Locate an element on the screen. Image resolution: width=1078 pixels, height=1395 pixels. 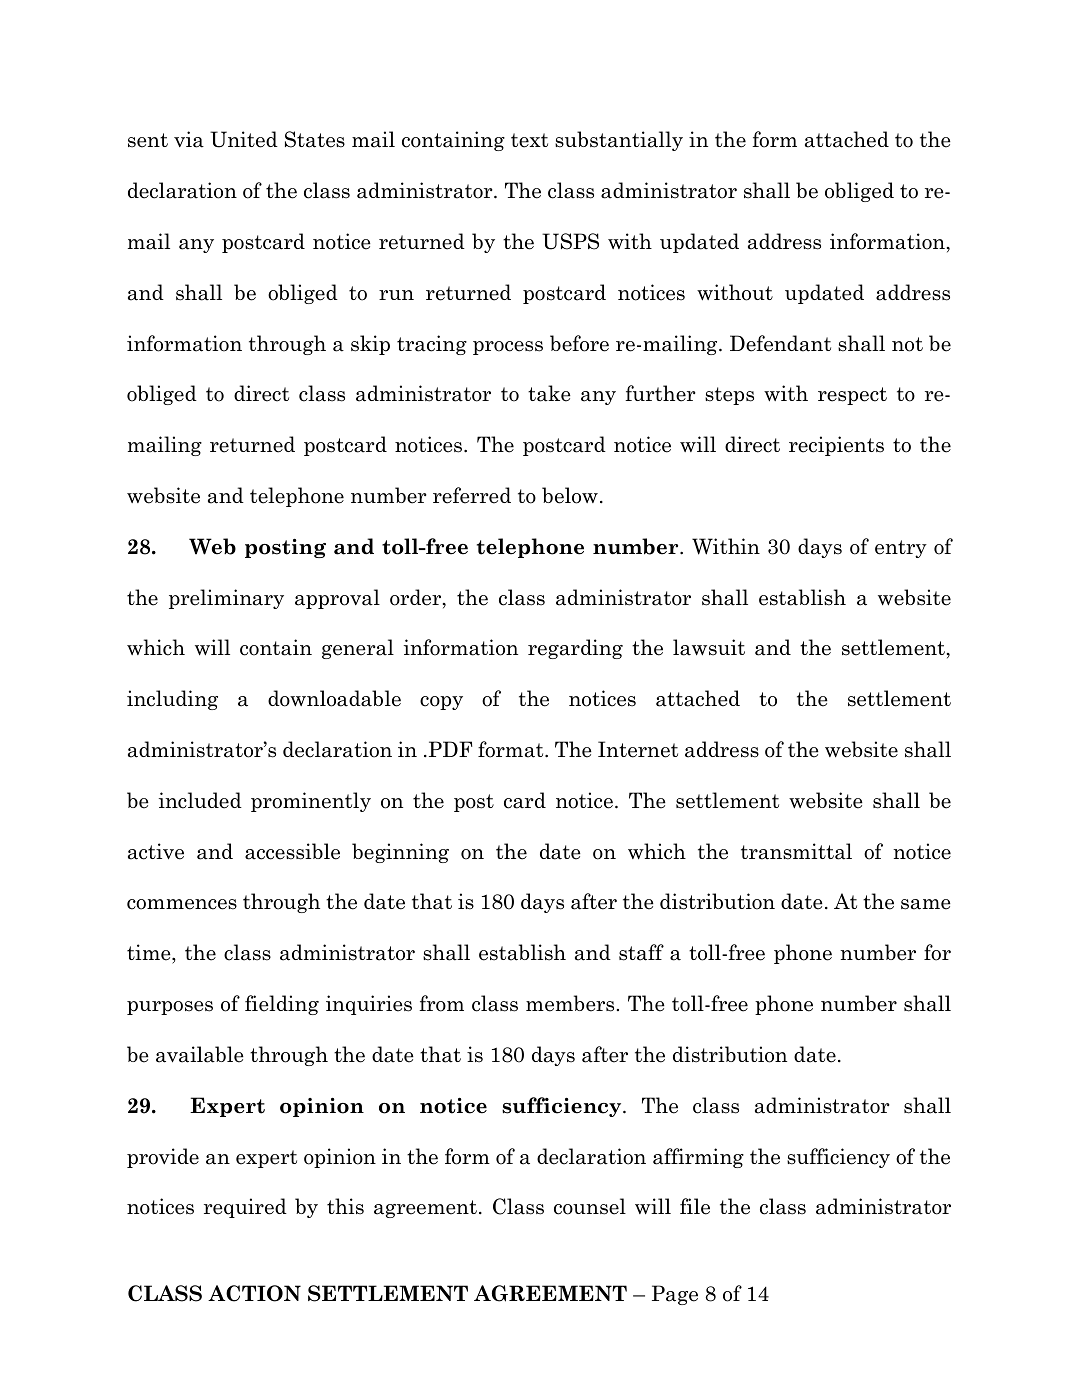
ACTION is located at coordinates (254, 1293).
